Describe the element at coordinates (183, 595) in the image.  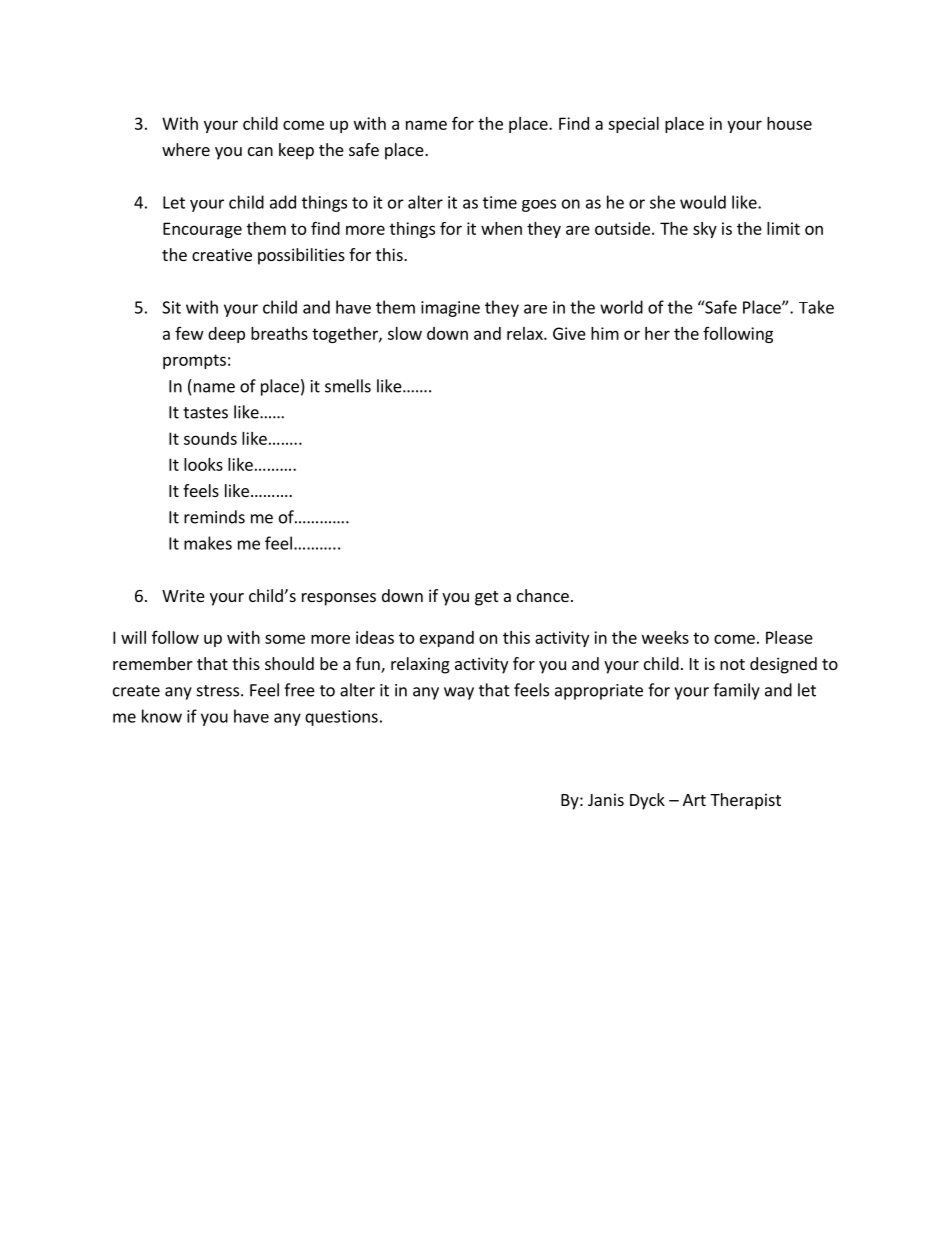
I see `Write` at that location.
